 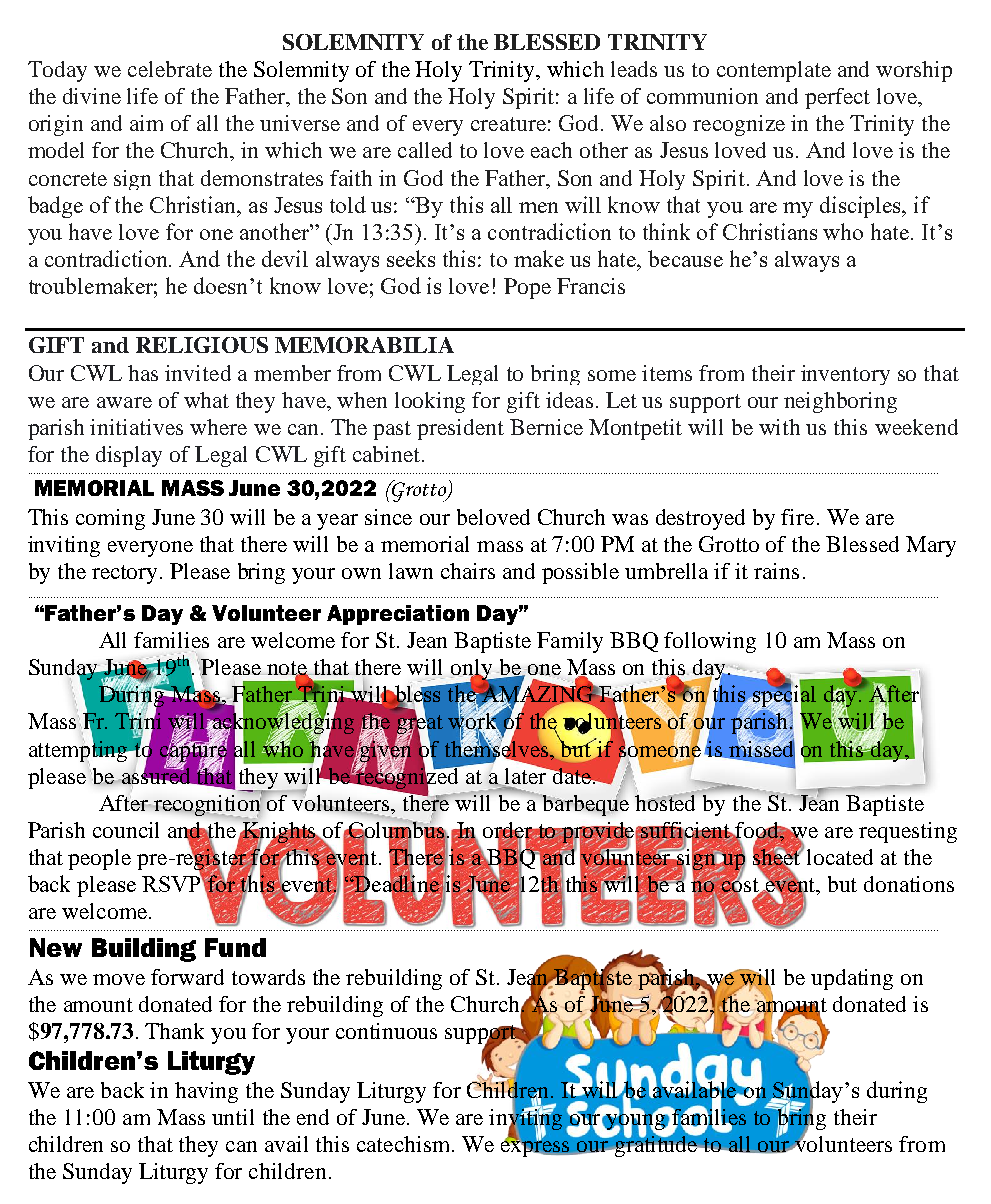 What do you see at coordinates (585, 804) in the screenshot?
I see `barbeque` at bounding box center [585, 804].
